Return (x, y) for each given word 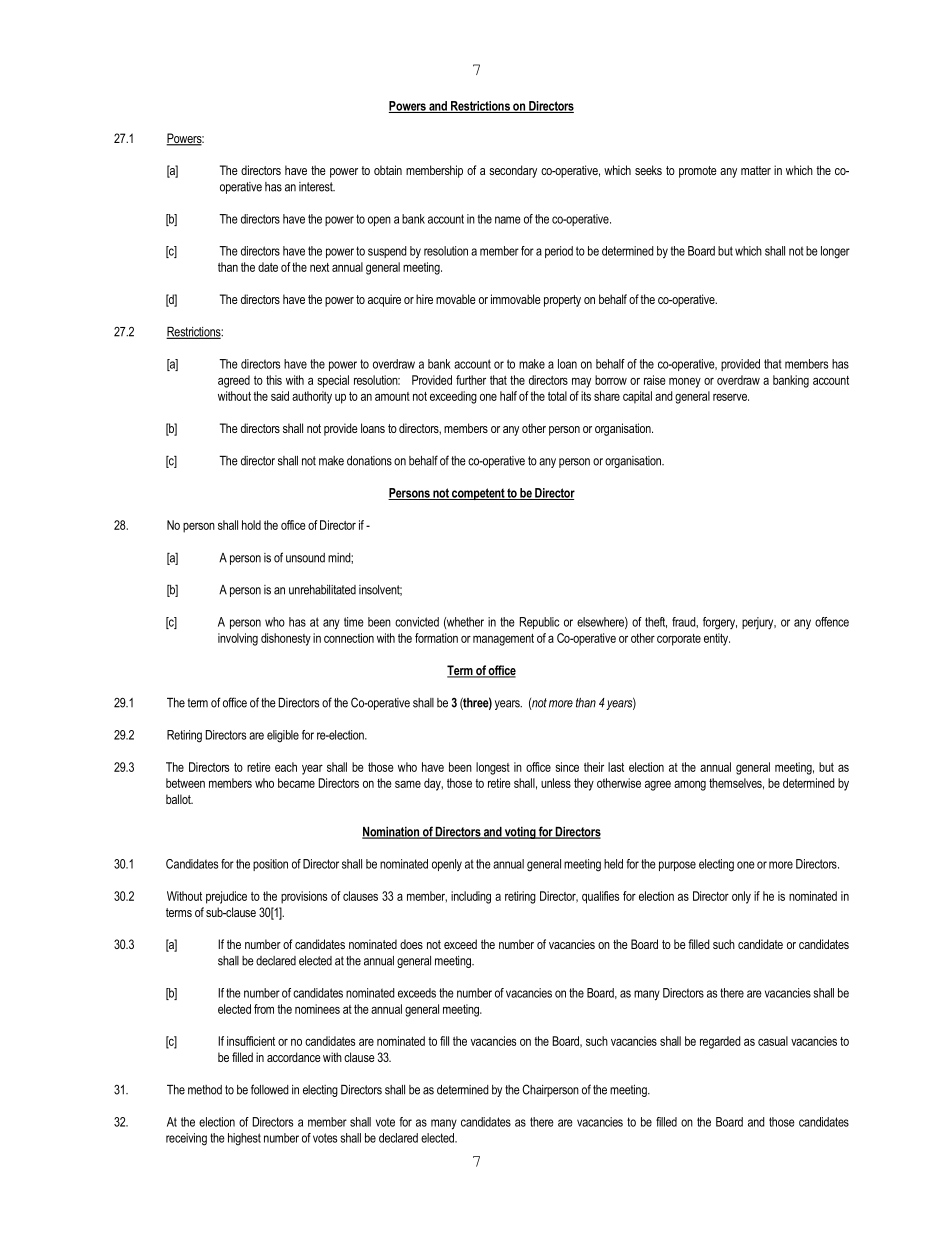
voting (520, 833)
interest (317, 187)
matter (756, 170)
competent (478, 494)
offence (832, 622)
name (508, 220)
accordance (294, 1057)
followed (270, 1089)
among (690, 785)
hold (251, 525)
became (296, 783)
